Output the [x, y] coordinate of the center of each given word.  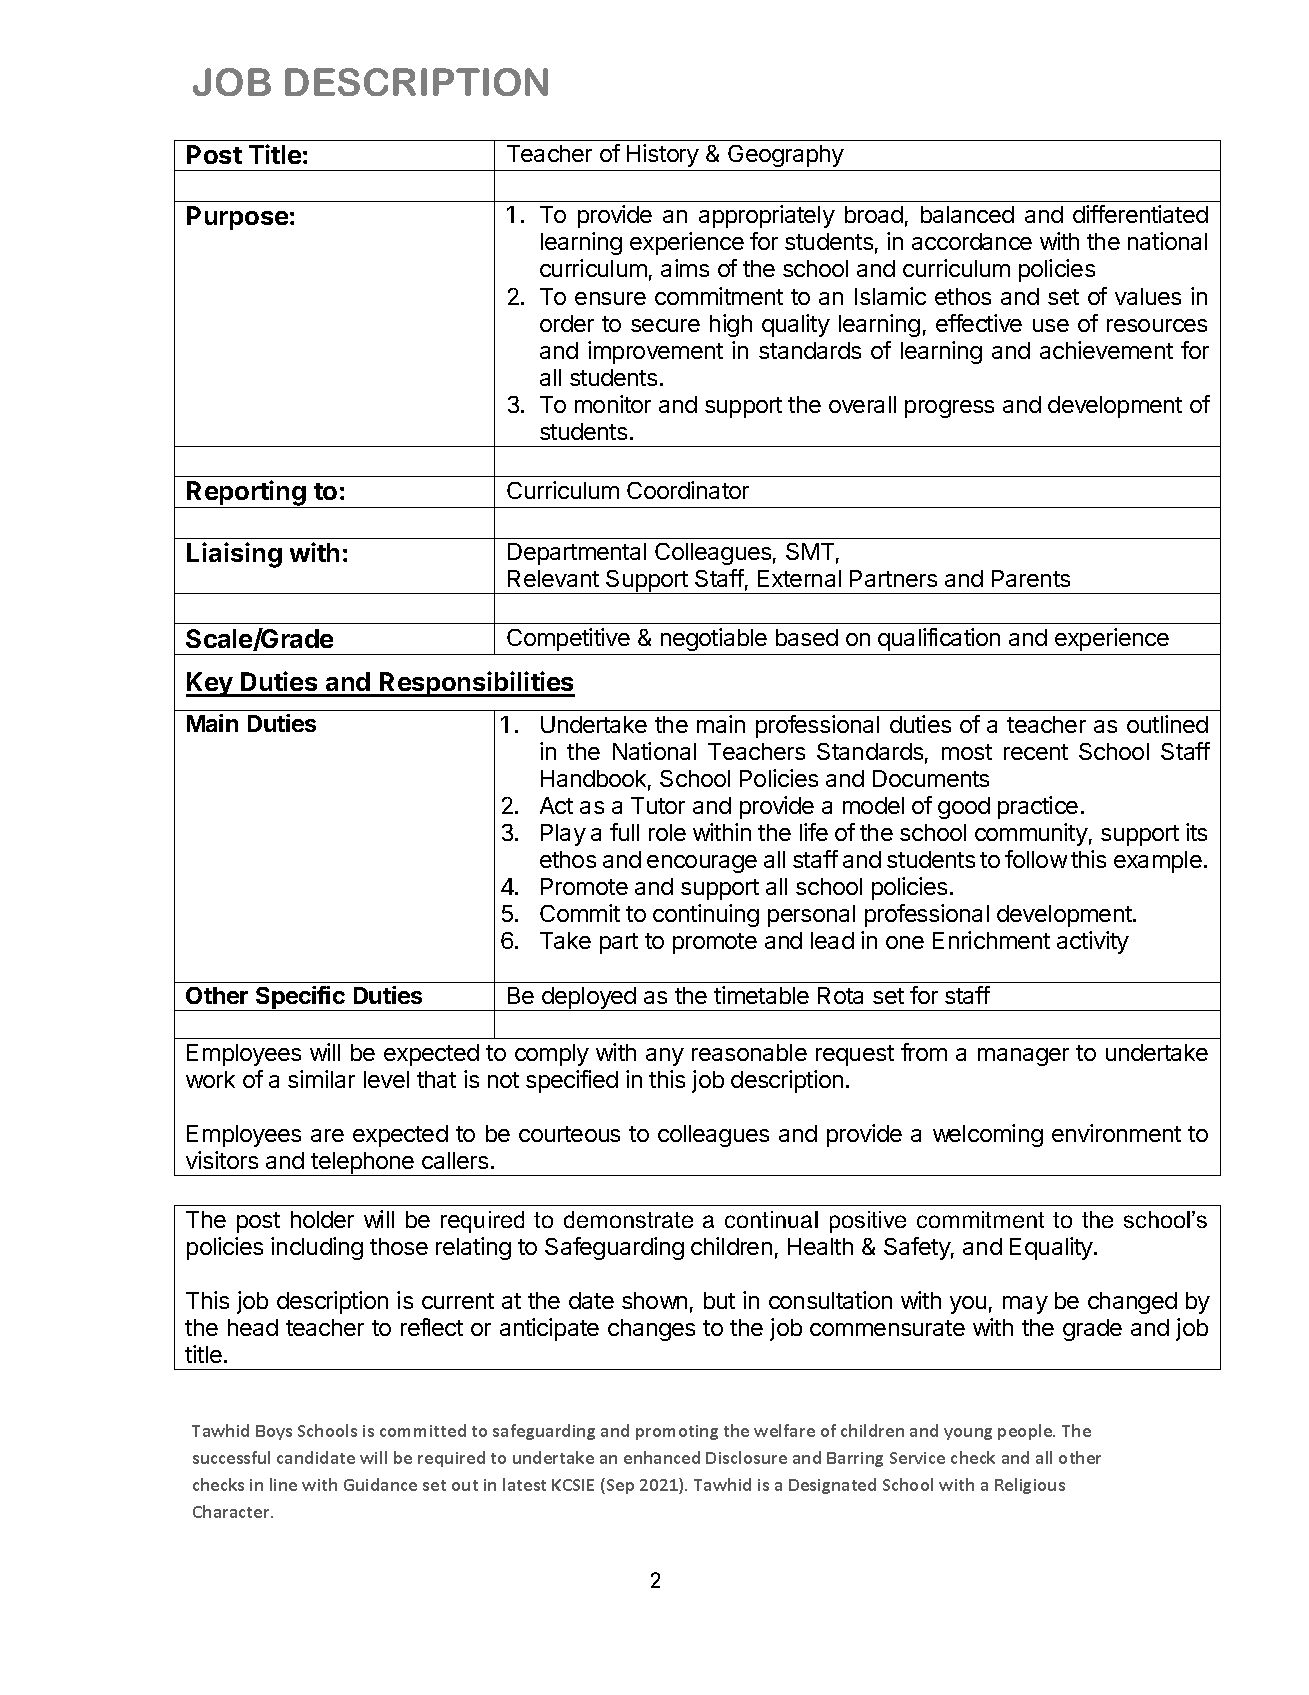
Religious [1030, 1486]
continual [771, 1219]
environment [1116, 1133]
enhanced [662, 1457]
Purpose [237, 218]
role [667, 832]
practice [1038, 807]
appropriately [767, 216]
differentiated [1140, 214]
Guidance [380, 1484]
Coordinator [688, 490]
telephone [363, 1164]
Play [563, 835]
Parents [1031, 578]
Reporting [246, 494]
